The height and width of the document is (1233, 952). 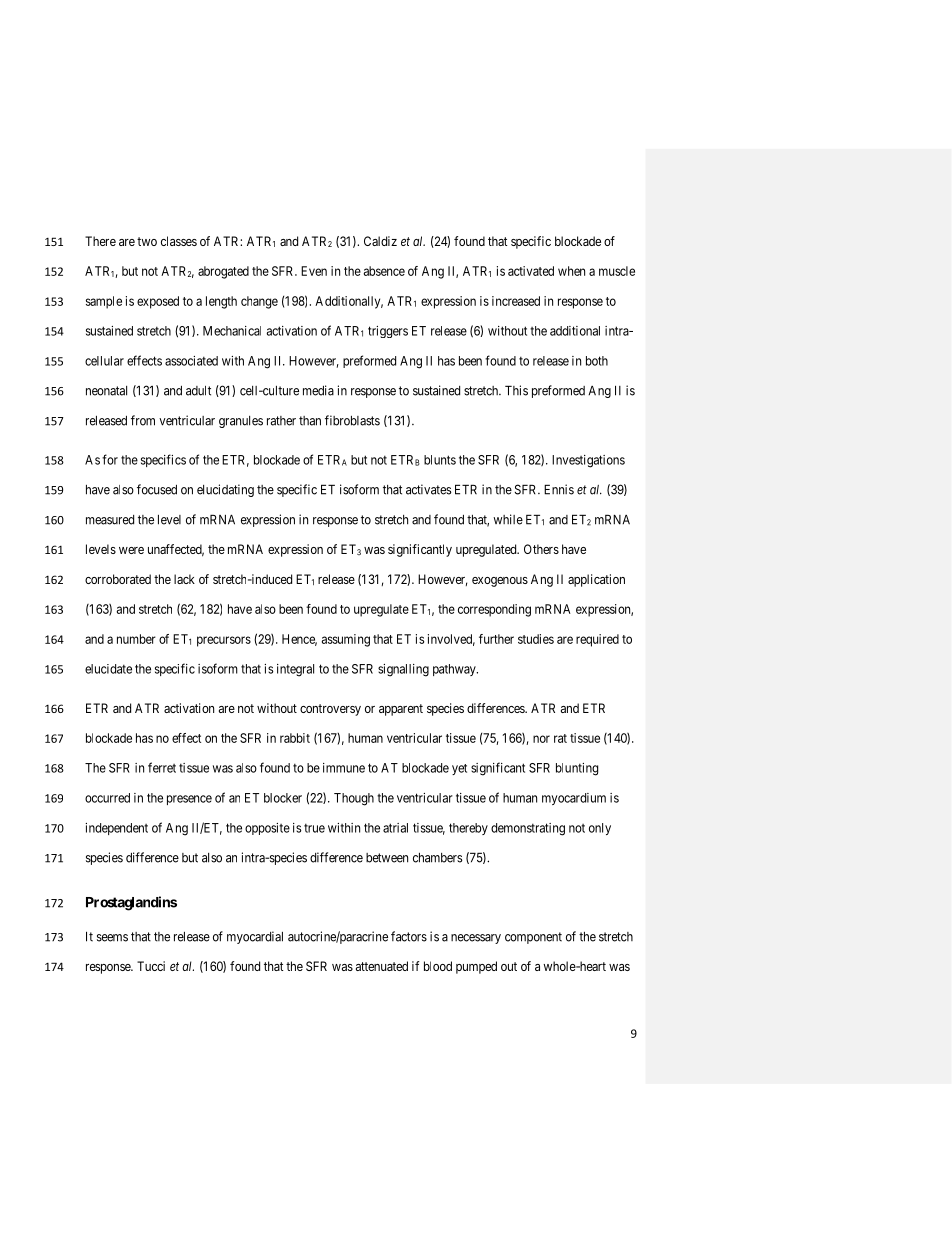 I want to click on when, so click(x=571, y=271).
